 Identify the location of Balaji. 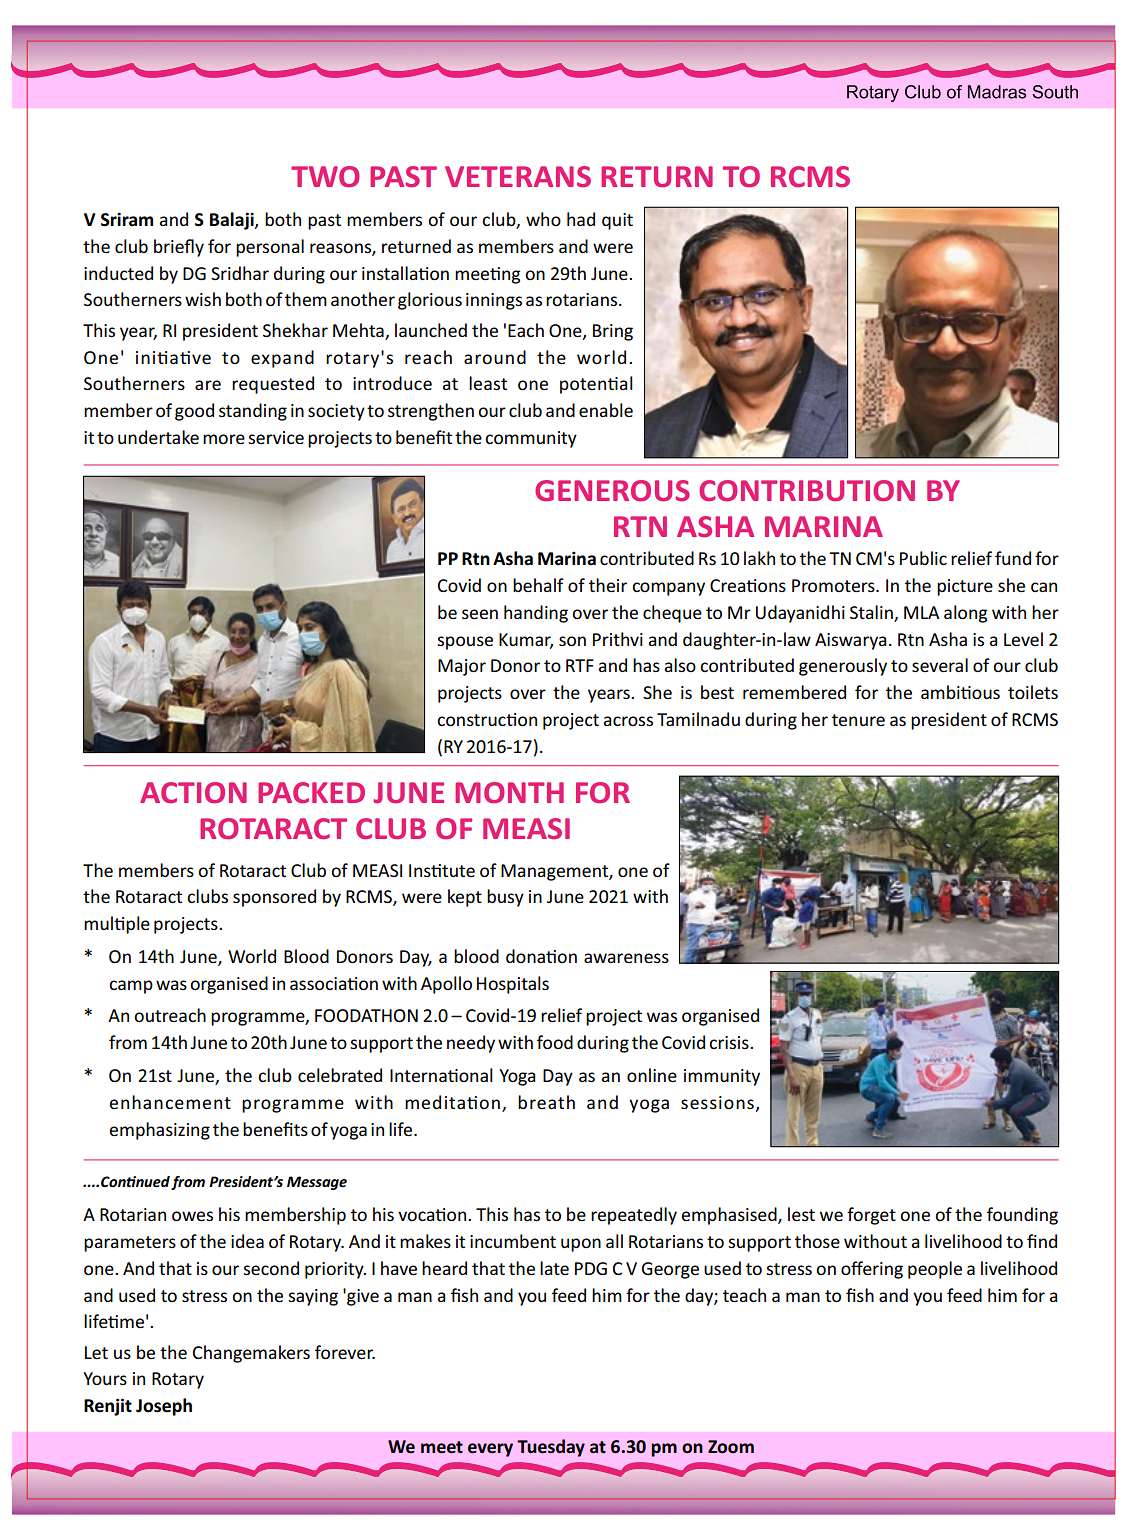
(233, 221).
